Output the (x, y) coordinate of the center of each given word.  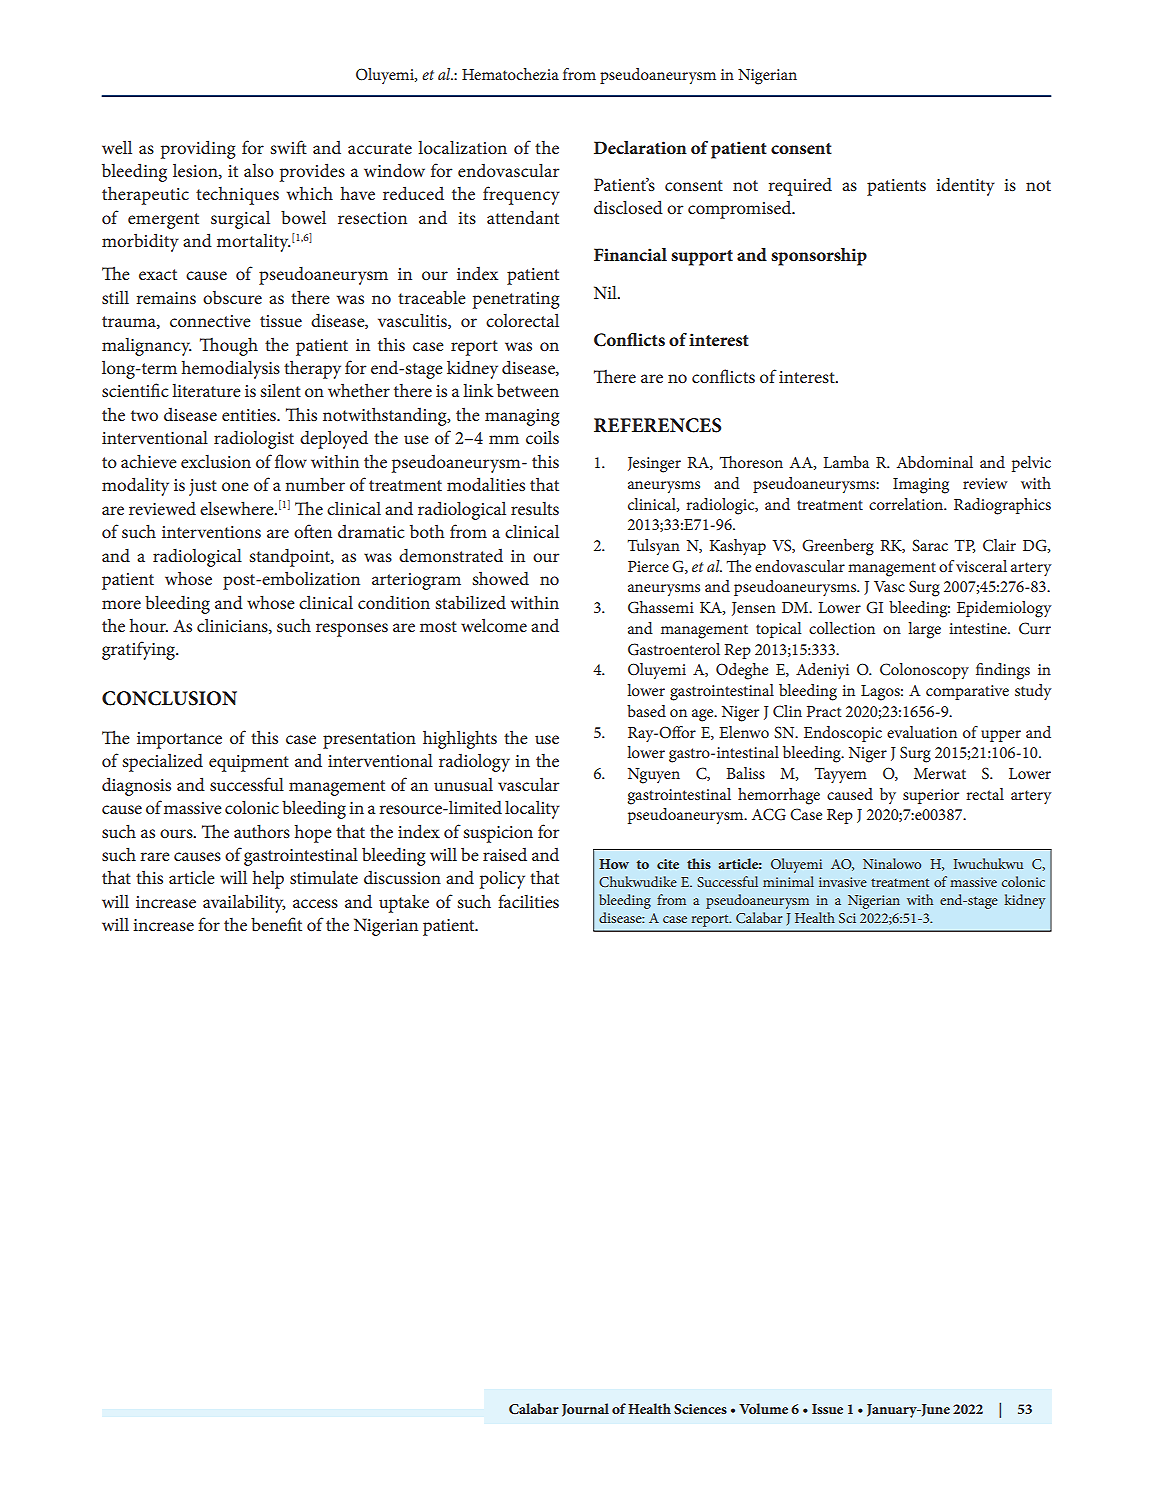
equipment (249, 763)
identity (965, 187)
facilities (528, 901)
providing (198, 149)
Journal (585, 1410)
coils (542, 437)
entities (250, 415)
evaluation (922, 732)
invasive (843, 882)
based (646, 711)
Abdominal (935, 462)
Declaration (640, 147)
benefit (276, 924)
